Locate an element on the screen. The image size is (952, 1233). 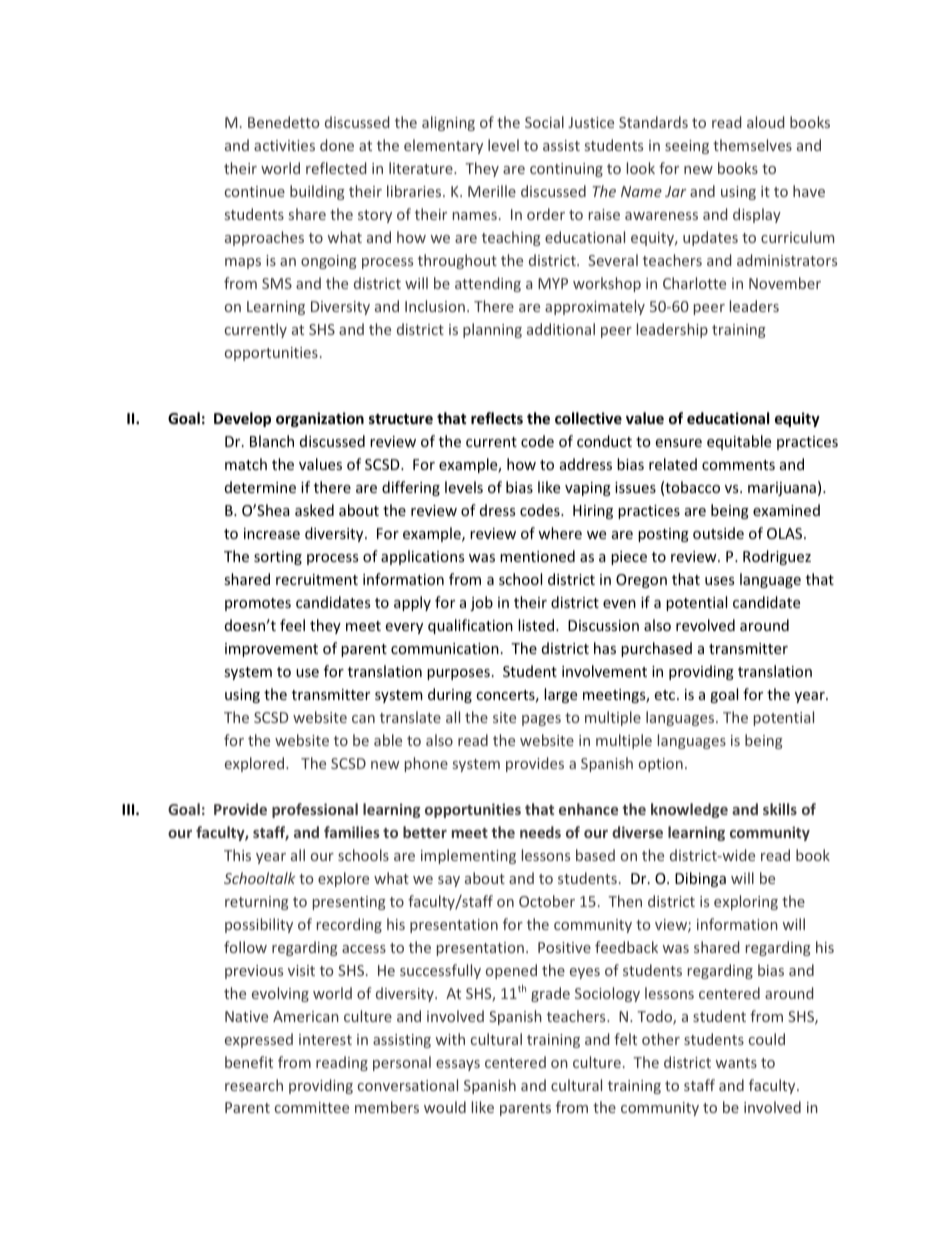
comments is located at coordinates (738, 465).
